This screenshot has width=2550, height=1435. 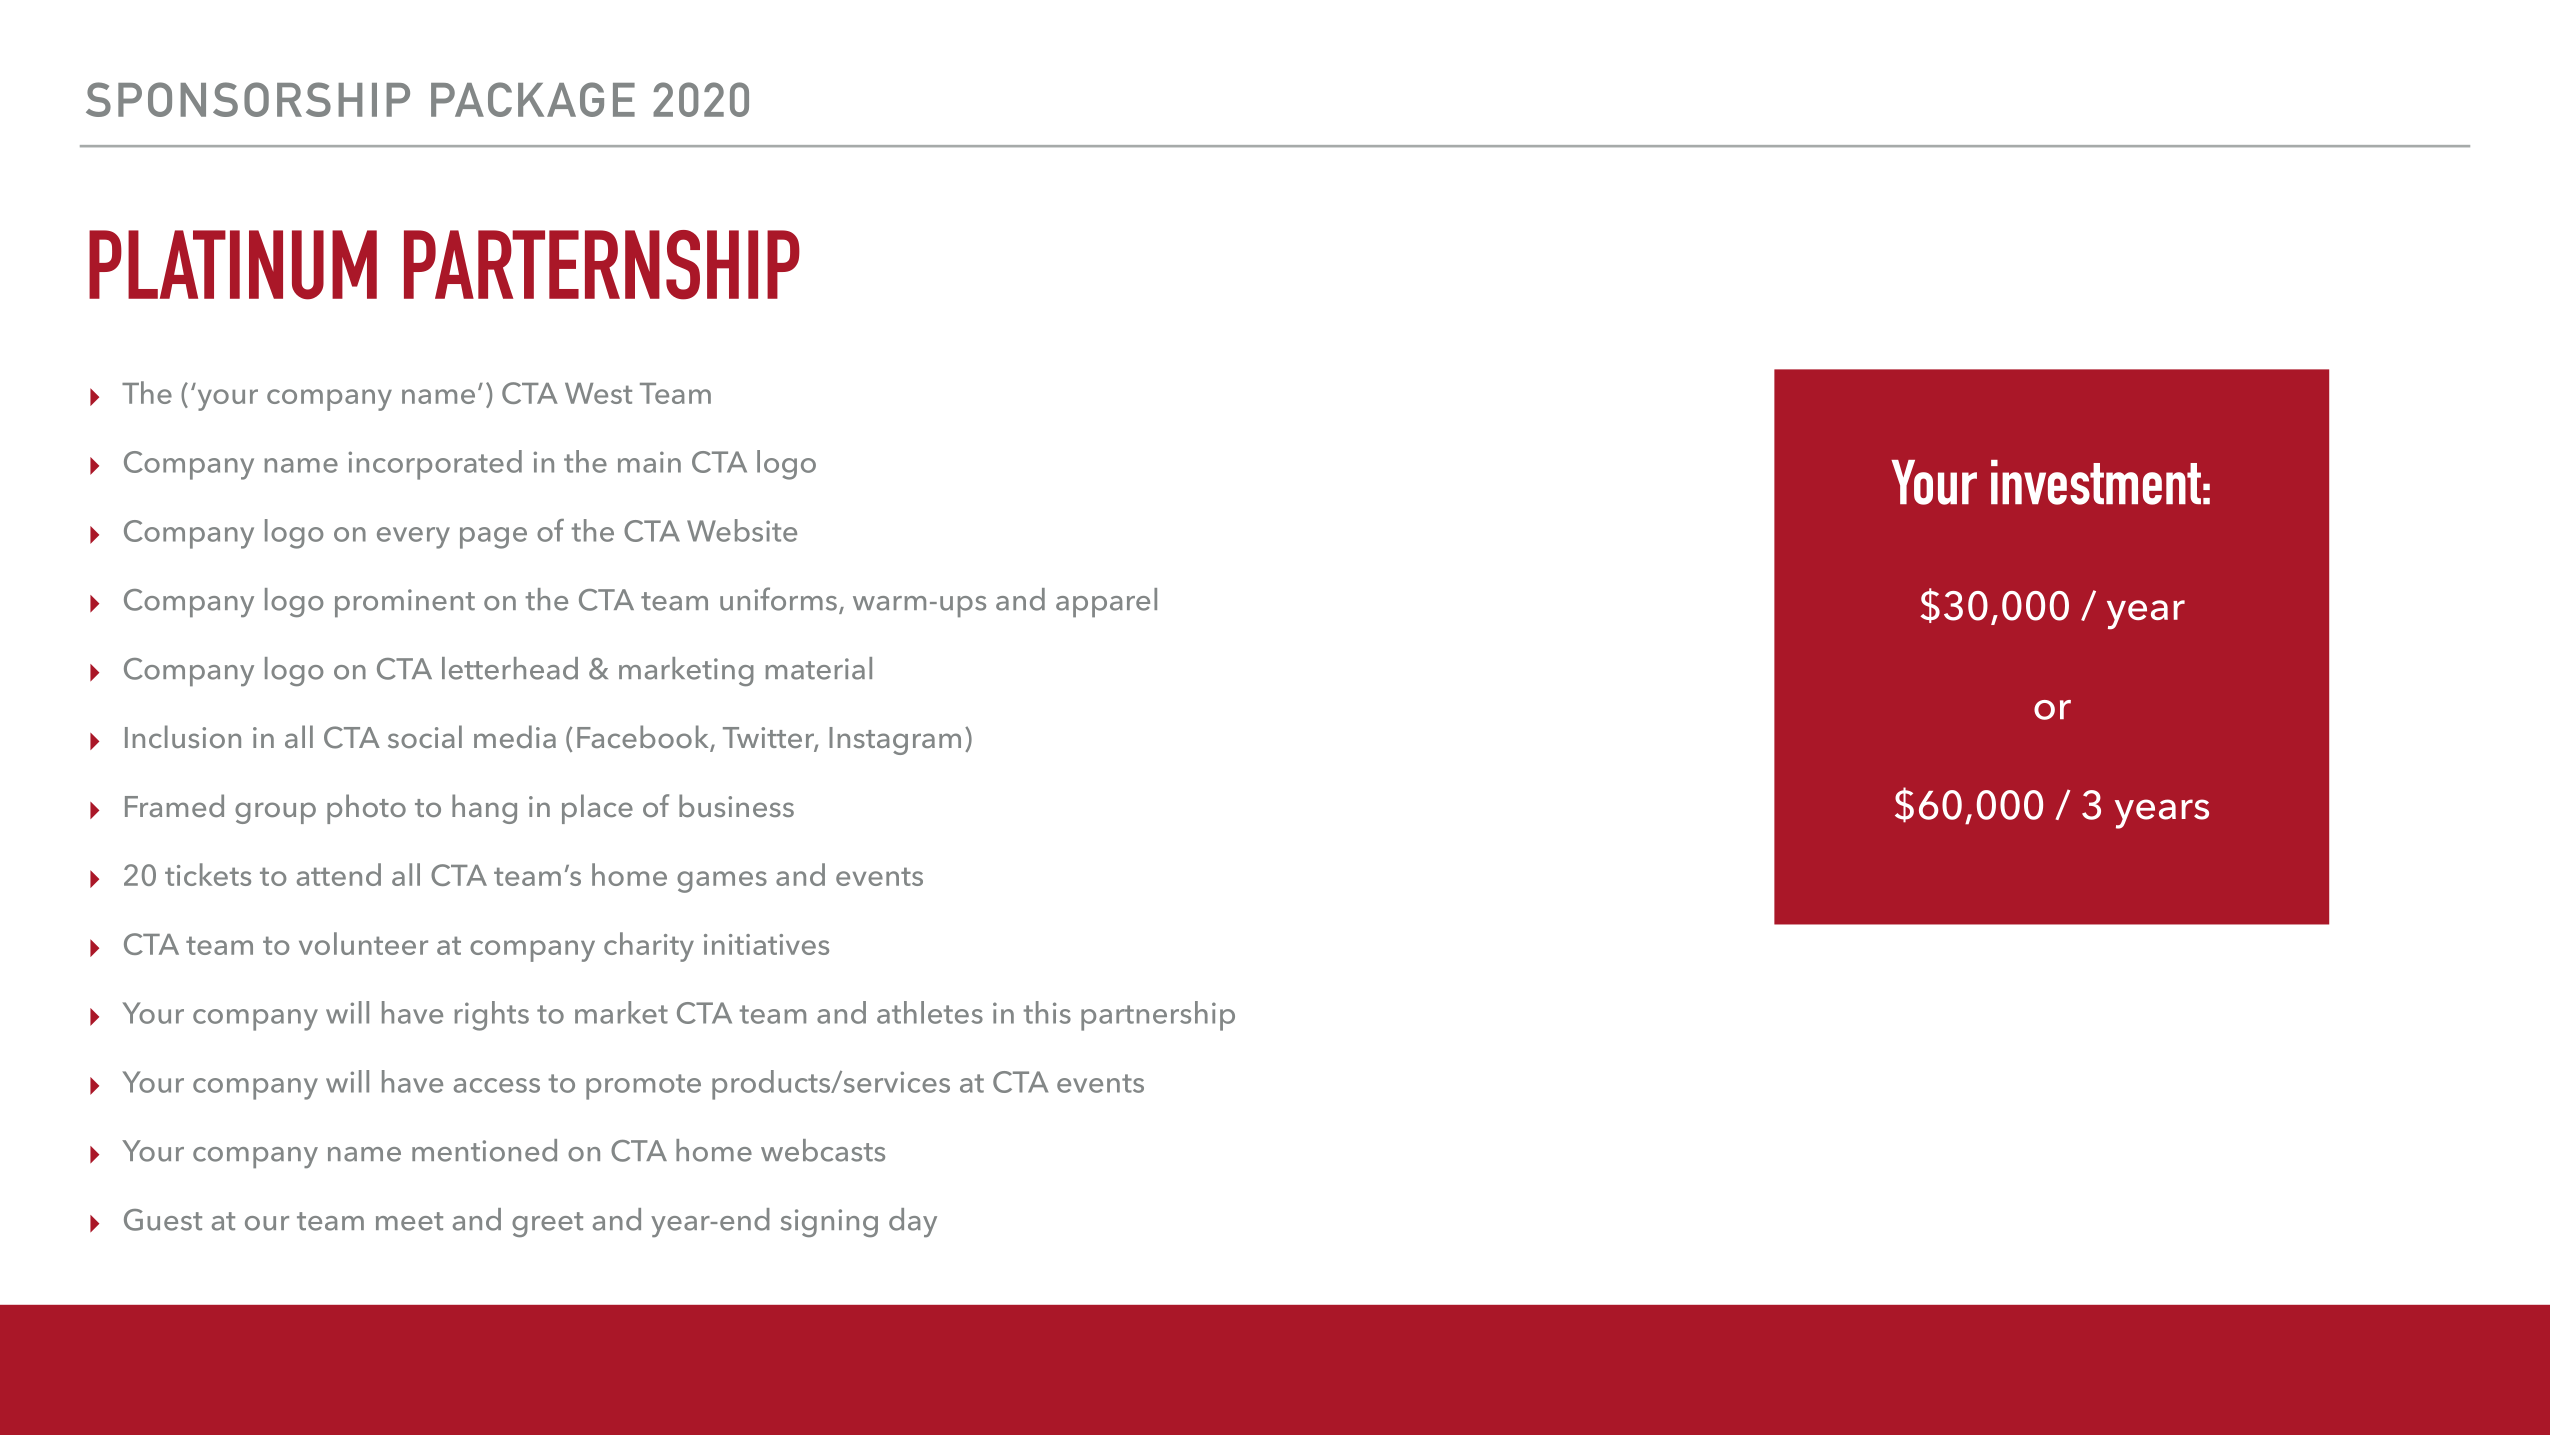 I want to click on apparel, so click(x=1106, y=602).
